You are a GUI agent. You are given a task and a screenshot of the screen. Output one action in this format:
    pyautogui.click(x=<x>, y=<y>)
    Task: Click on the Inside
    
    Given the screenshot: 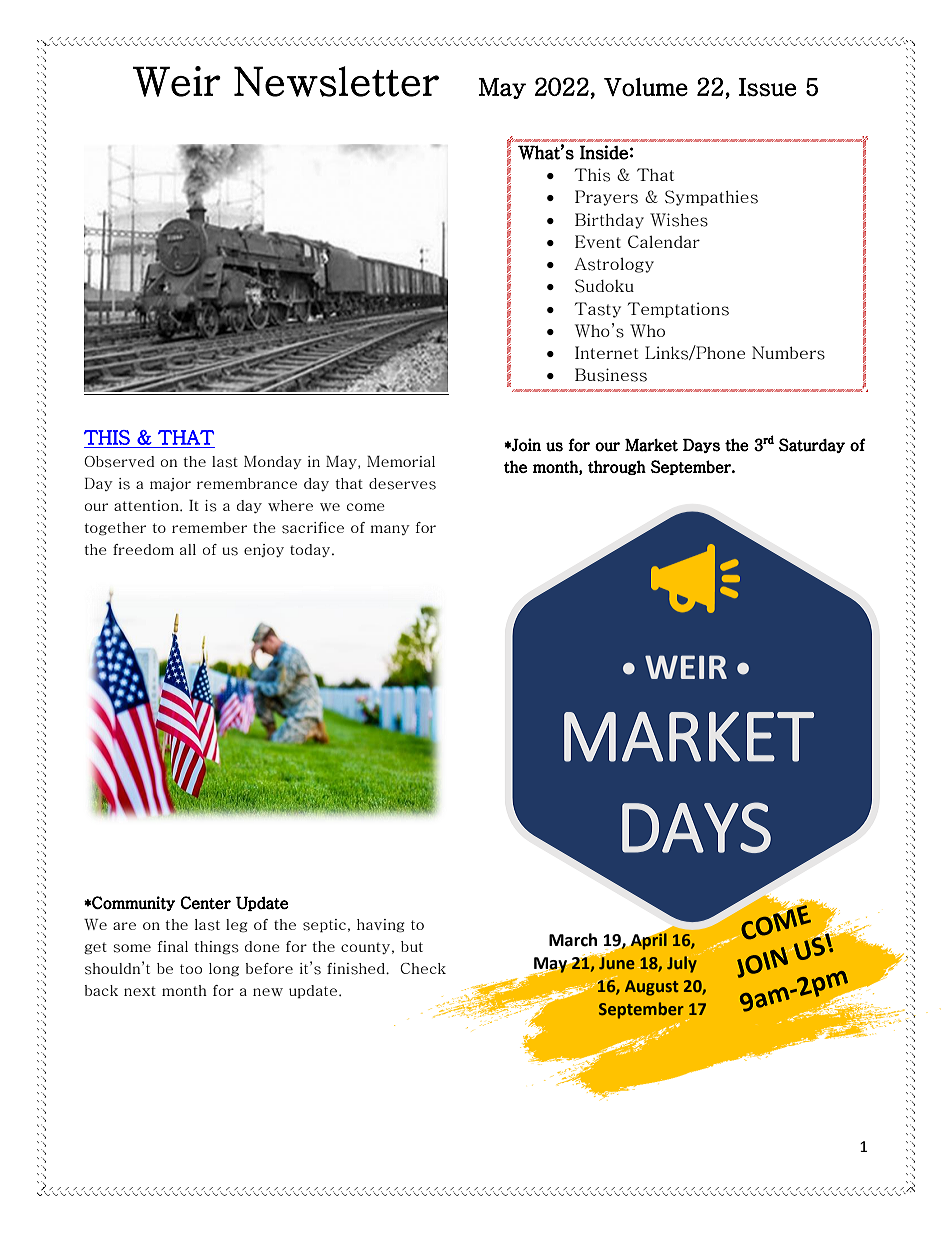 What is the action you would take?
    pyautogui.click(x=604, y=152)
